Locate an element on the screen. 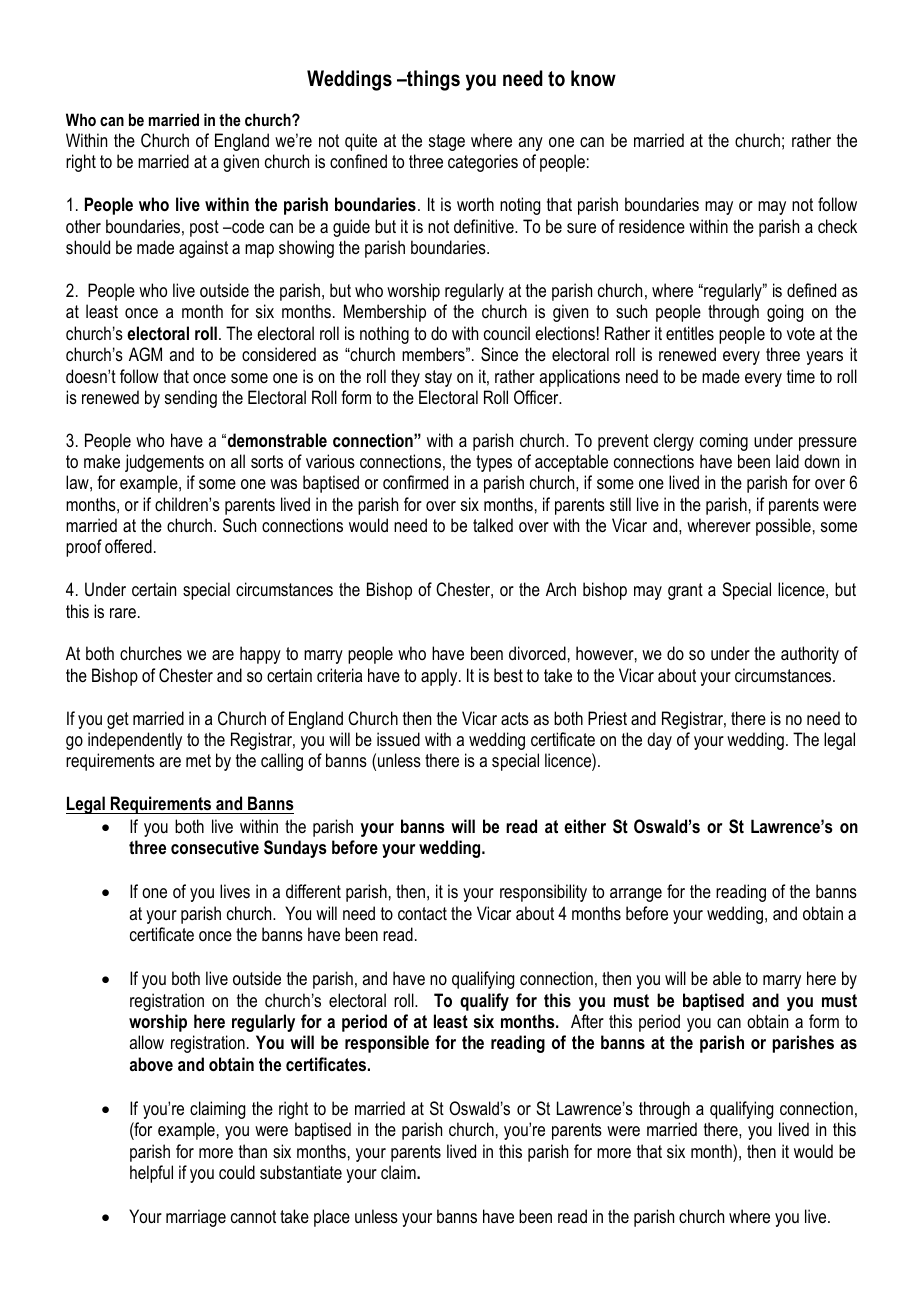  helpful is located at coordinates (151, 1174).
